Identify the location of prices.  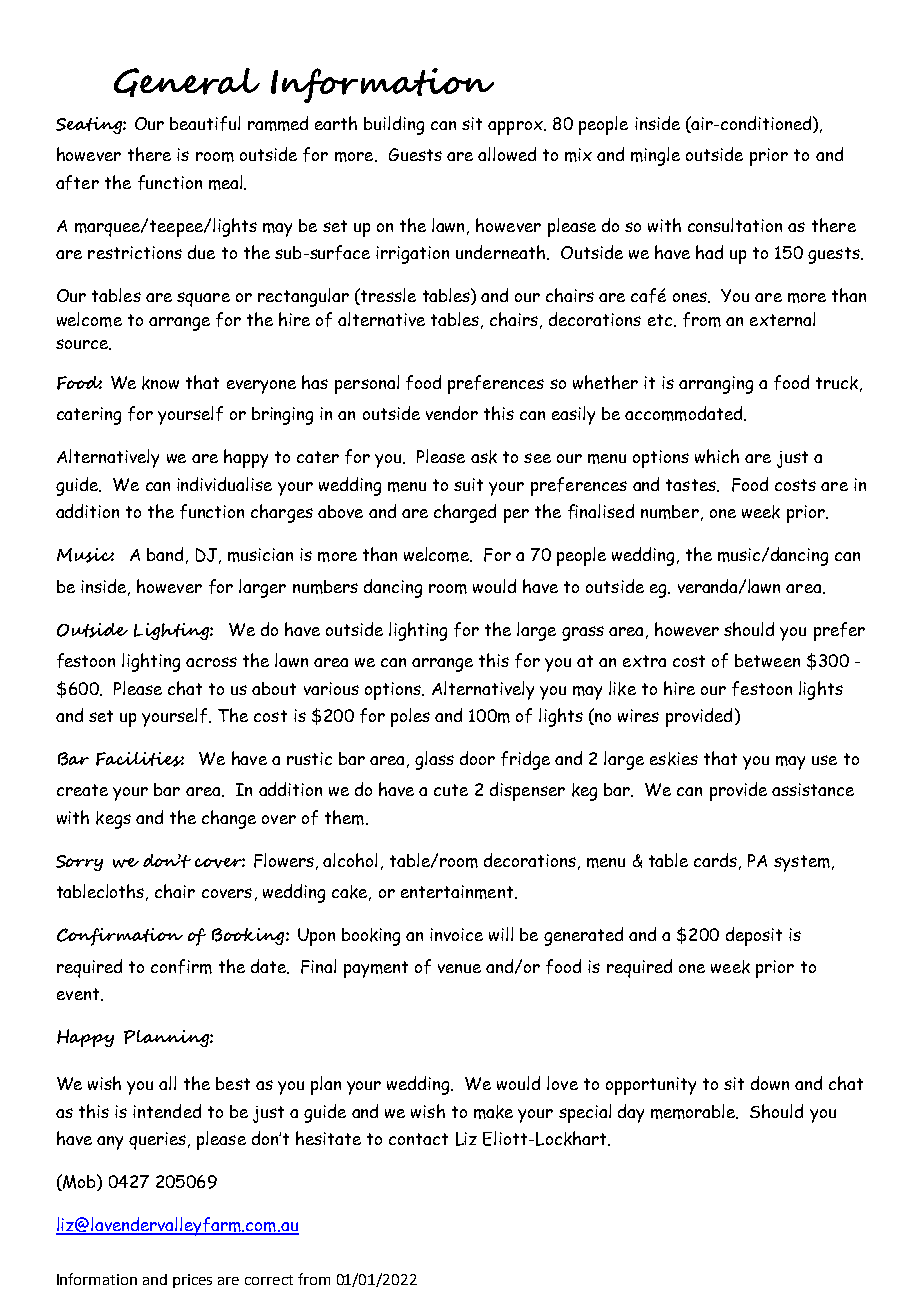
(192, 1281).
